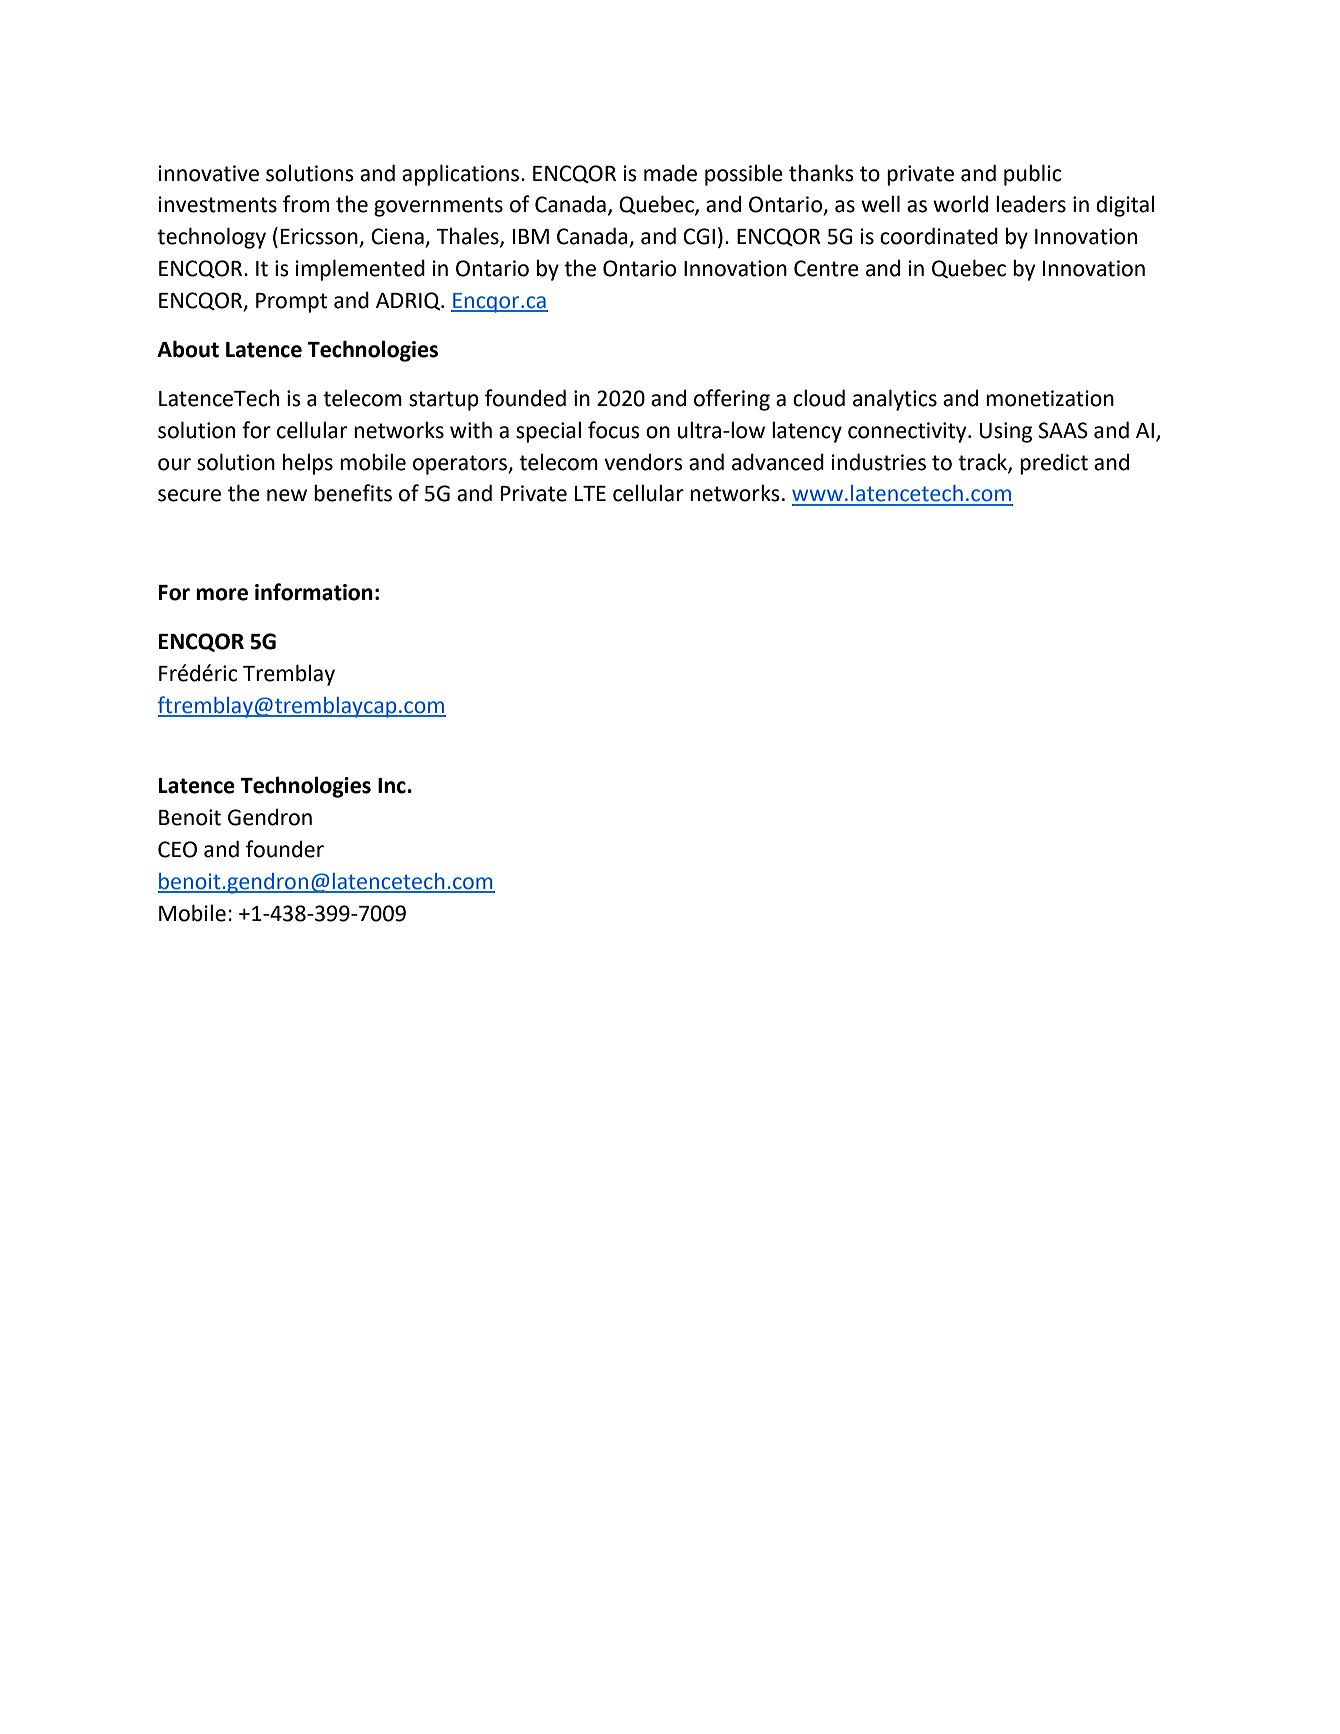  Describe the element at coordinates (1050, 398) in the screenshot. I see `monetization` at that location.
